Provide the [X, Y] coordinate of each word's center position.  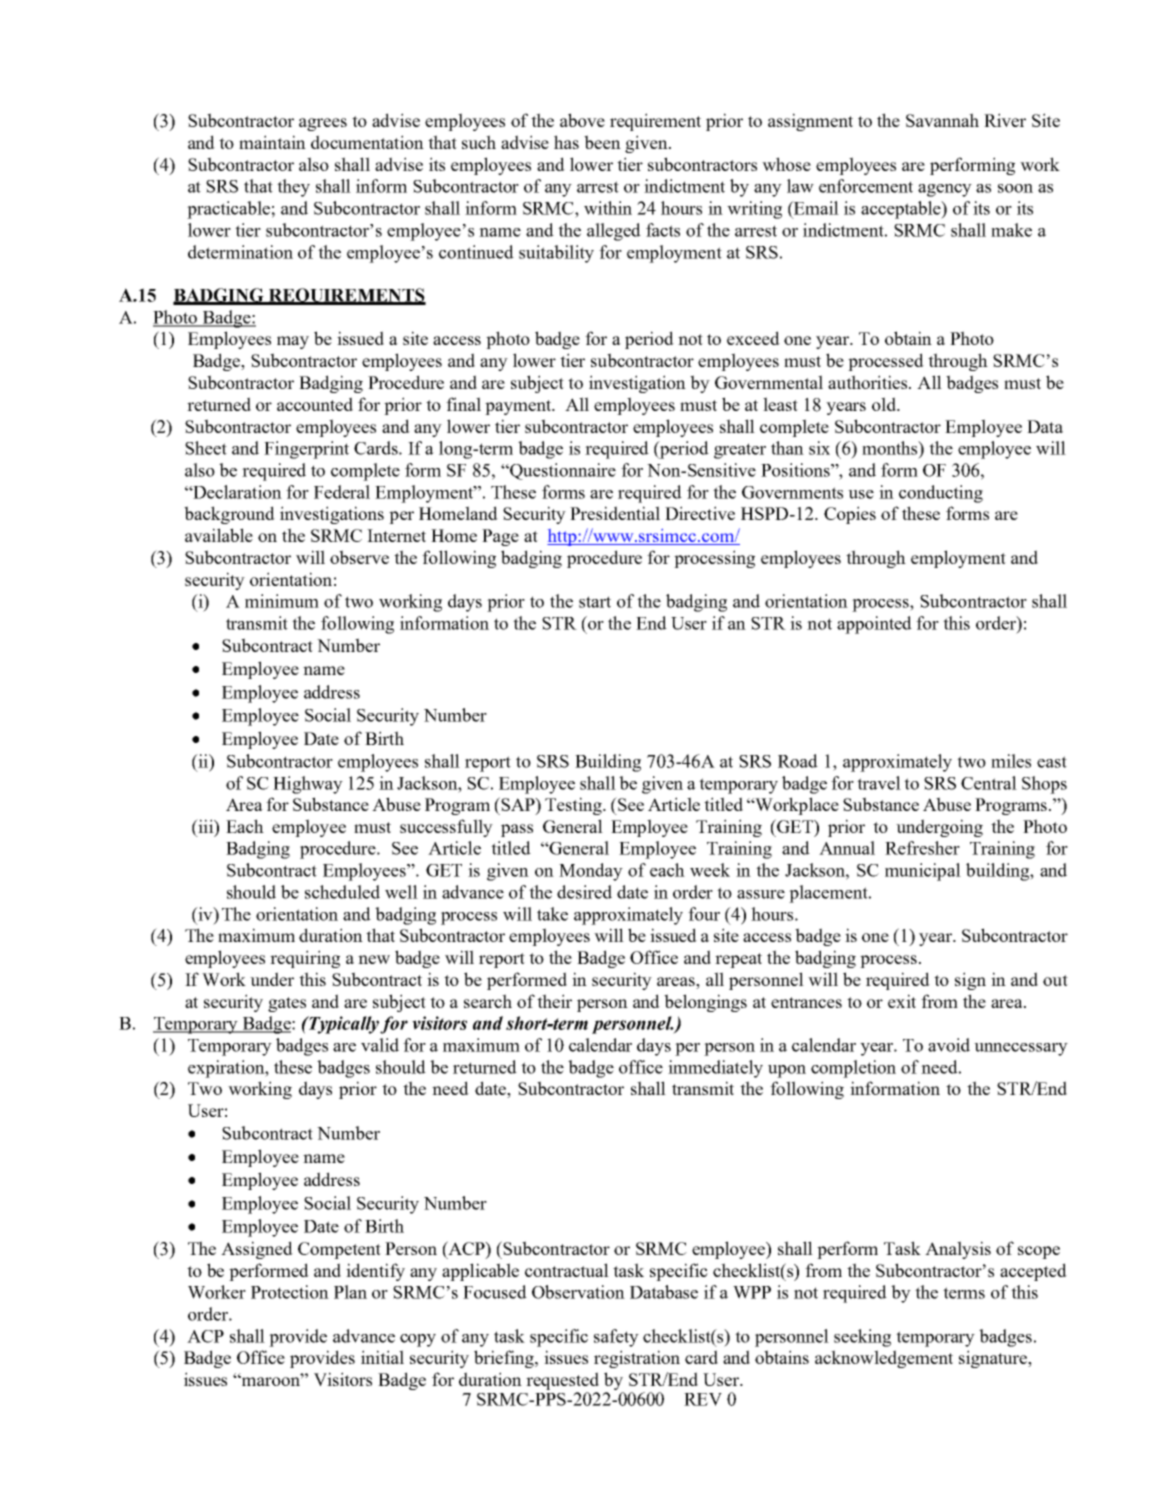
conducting [941, 494]
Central [989, 783]
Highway [308, 785]
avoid [949, 1045]
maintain [272, 142]
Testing [574, 806]
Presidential [615, 513]
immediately [715, 1069]
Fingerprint [306, 450]
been [602, 142]
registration [637, 1359]
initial [382, 1357]
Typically [343, 1025]
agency [945, 190]
